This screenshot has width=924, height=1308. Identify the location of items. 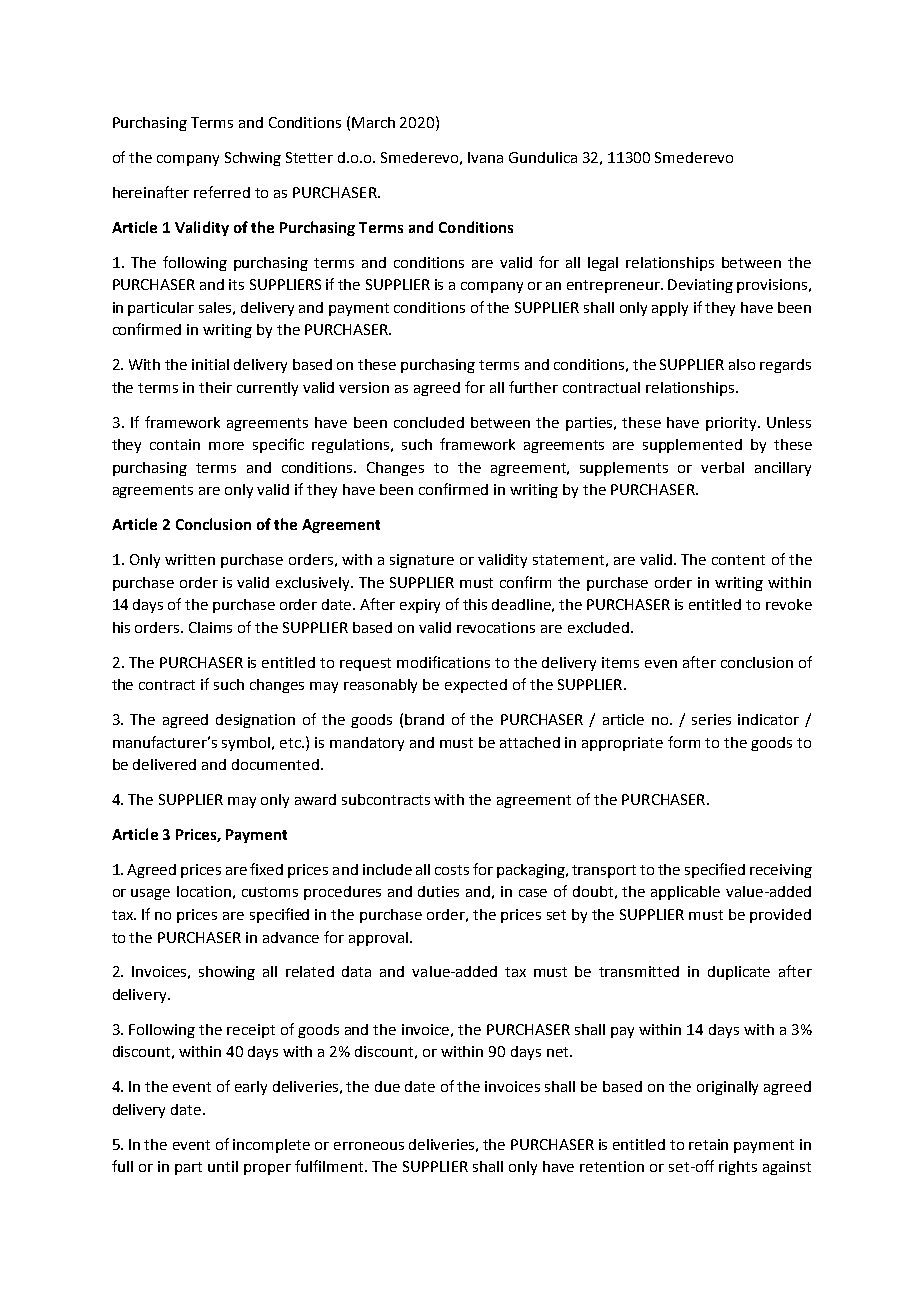
(620, 662).
